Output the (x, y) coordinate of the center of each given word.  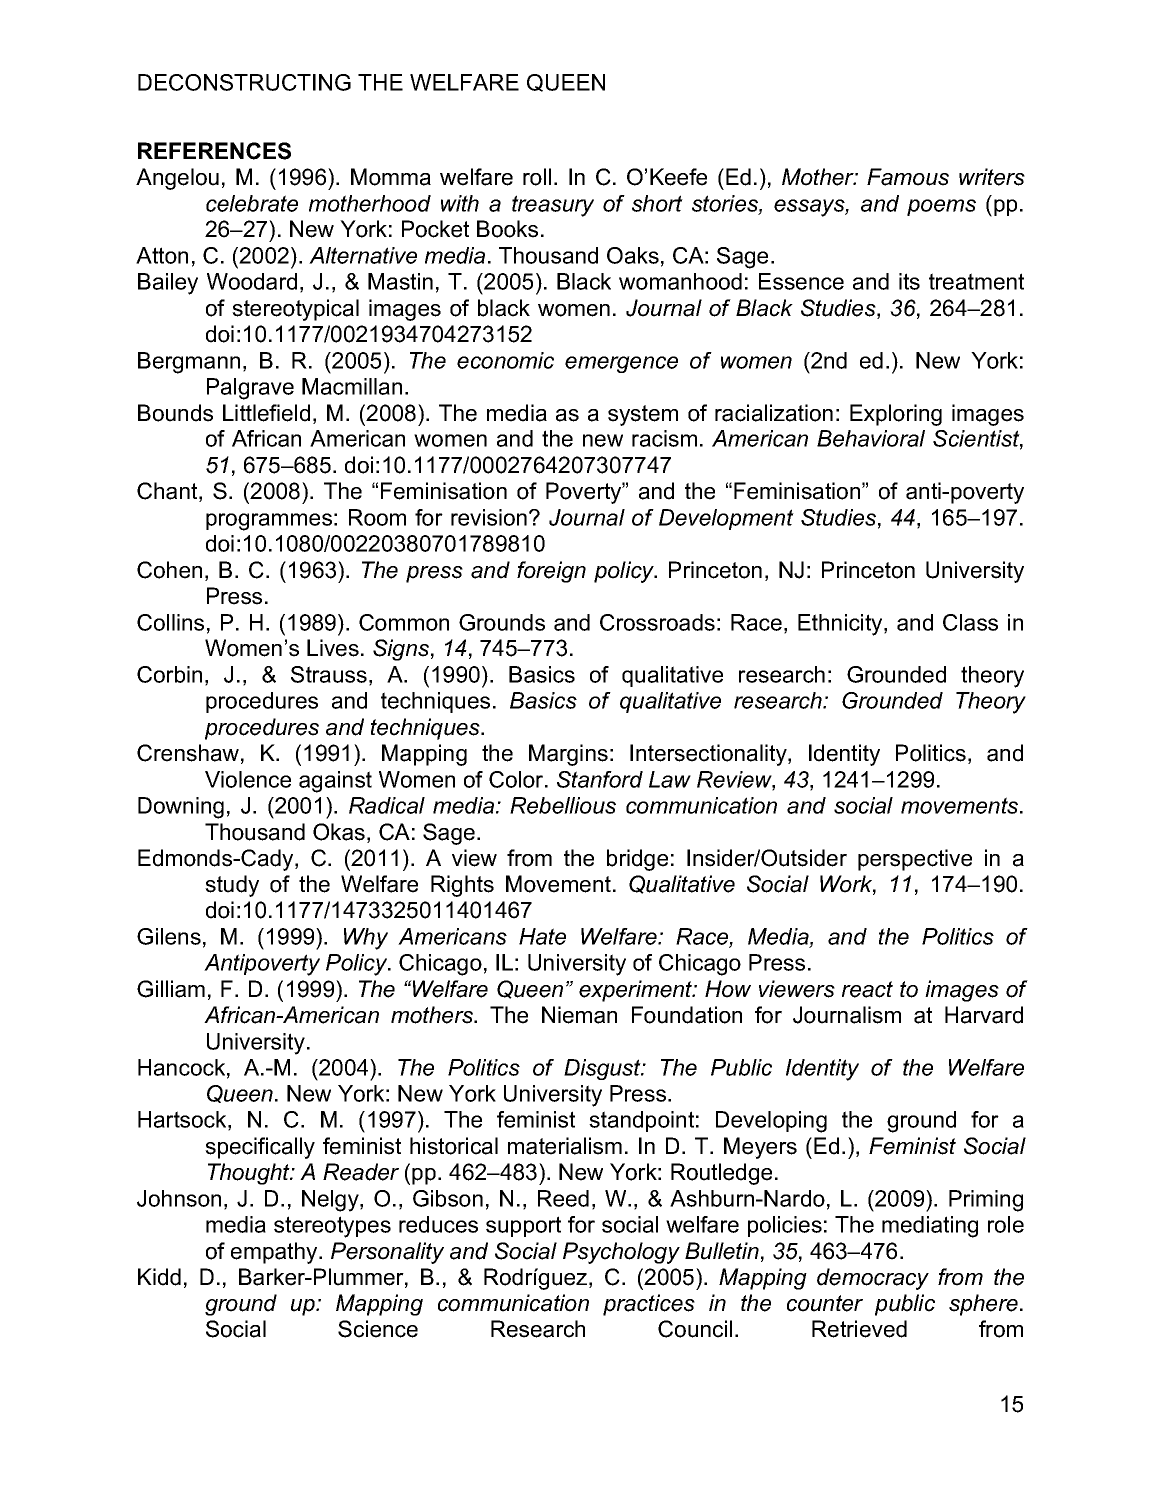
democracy (873, 1279)
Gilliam (171, 989)
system (643, 415)
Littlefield (266, 413)
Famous (908, 177)
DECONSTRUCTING (244, 82)
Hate (542, 936)
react (867, 989)
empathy (275, 1253)
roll (537, 177)
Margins (568, 755)
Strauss (329, 674)
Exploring (896, 415)
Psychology (621, 1253)
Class (970, 622)
